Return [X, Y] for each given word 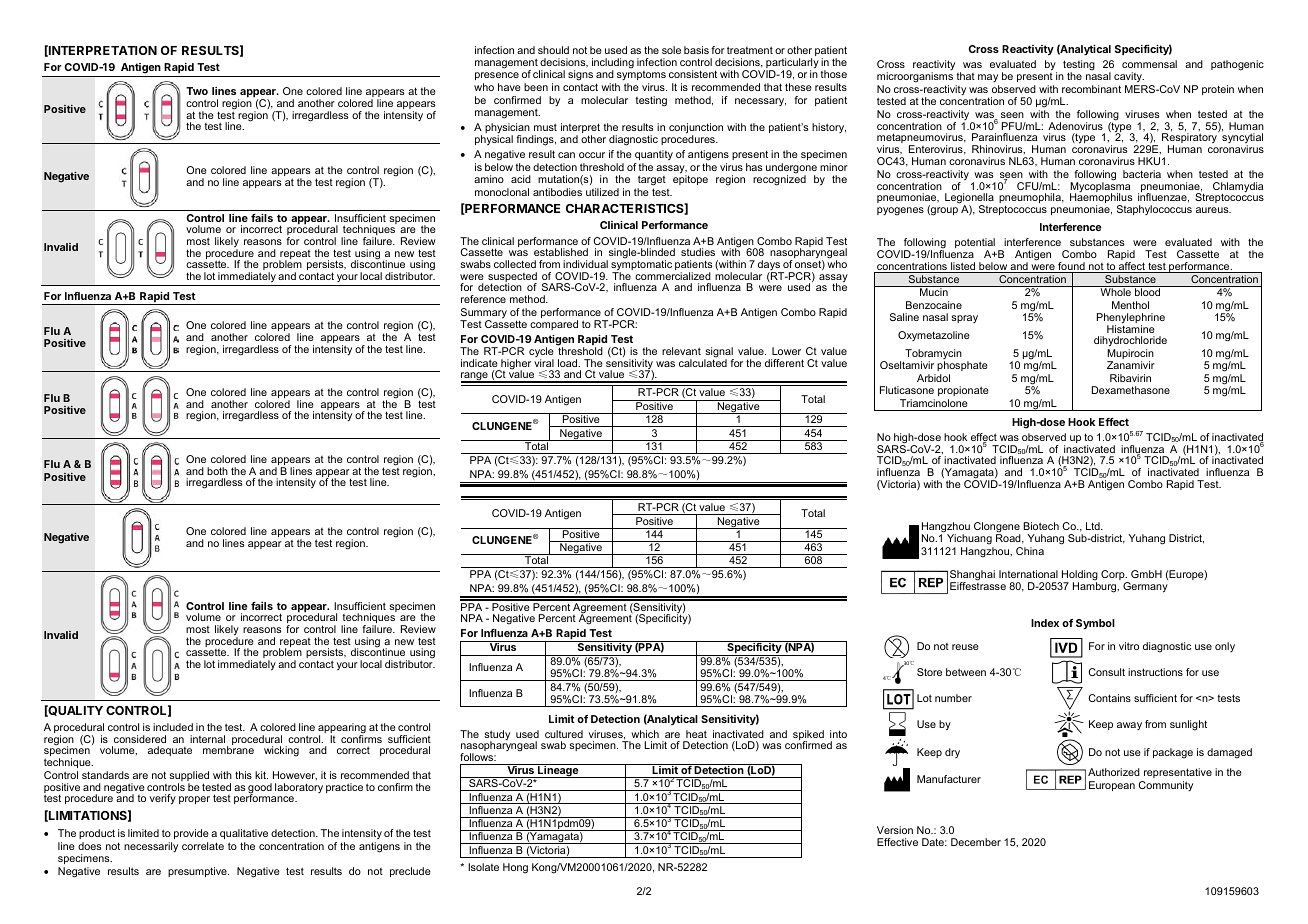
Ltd [1094, 526]
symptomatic [641, 265]
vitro [1129, 646]
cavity [1129, 77]
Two [197, 91]
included [173, 727]
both [217, 471]
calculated [703, 362]
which [645, 734]
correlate [203, 846]
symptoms [640, 77]
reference [483, 299]
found [1071, 267]
